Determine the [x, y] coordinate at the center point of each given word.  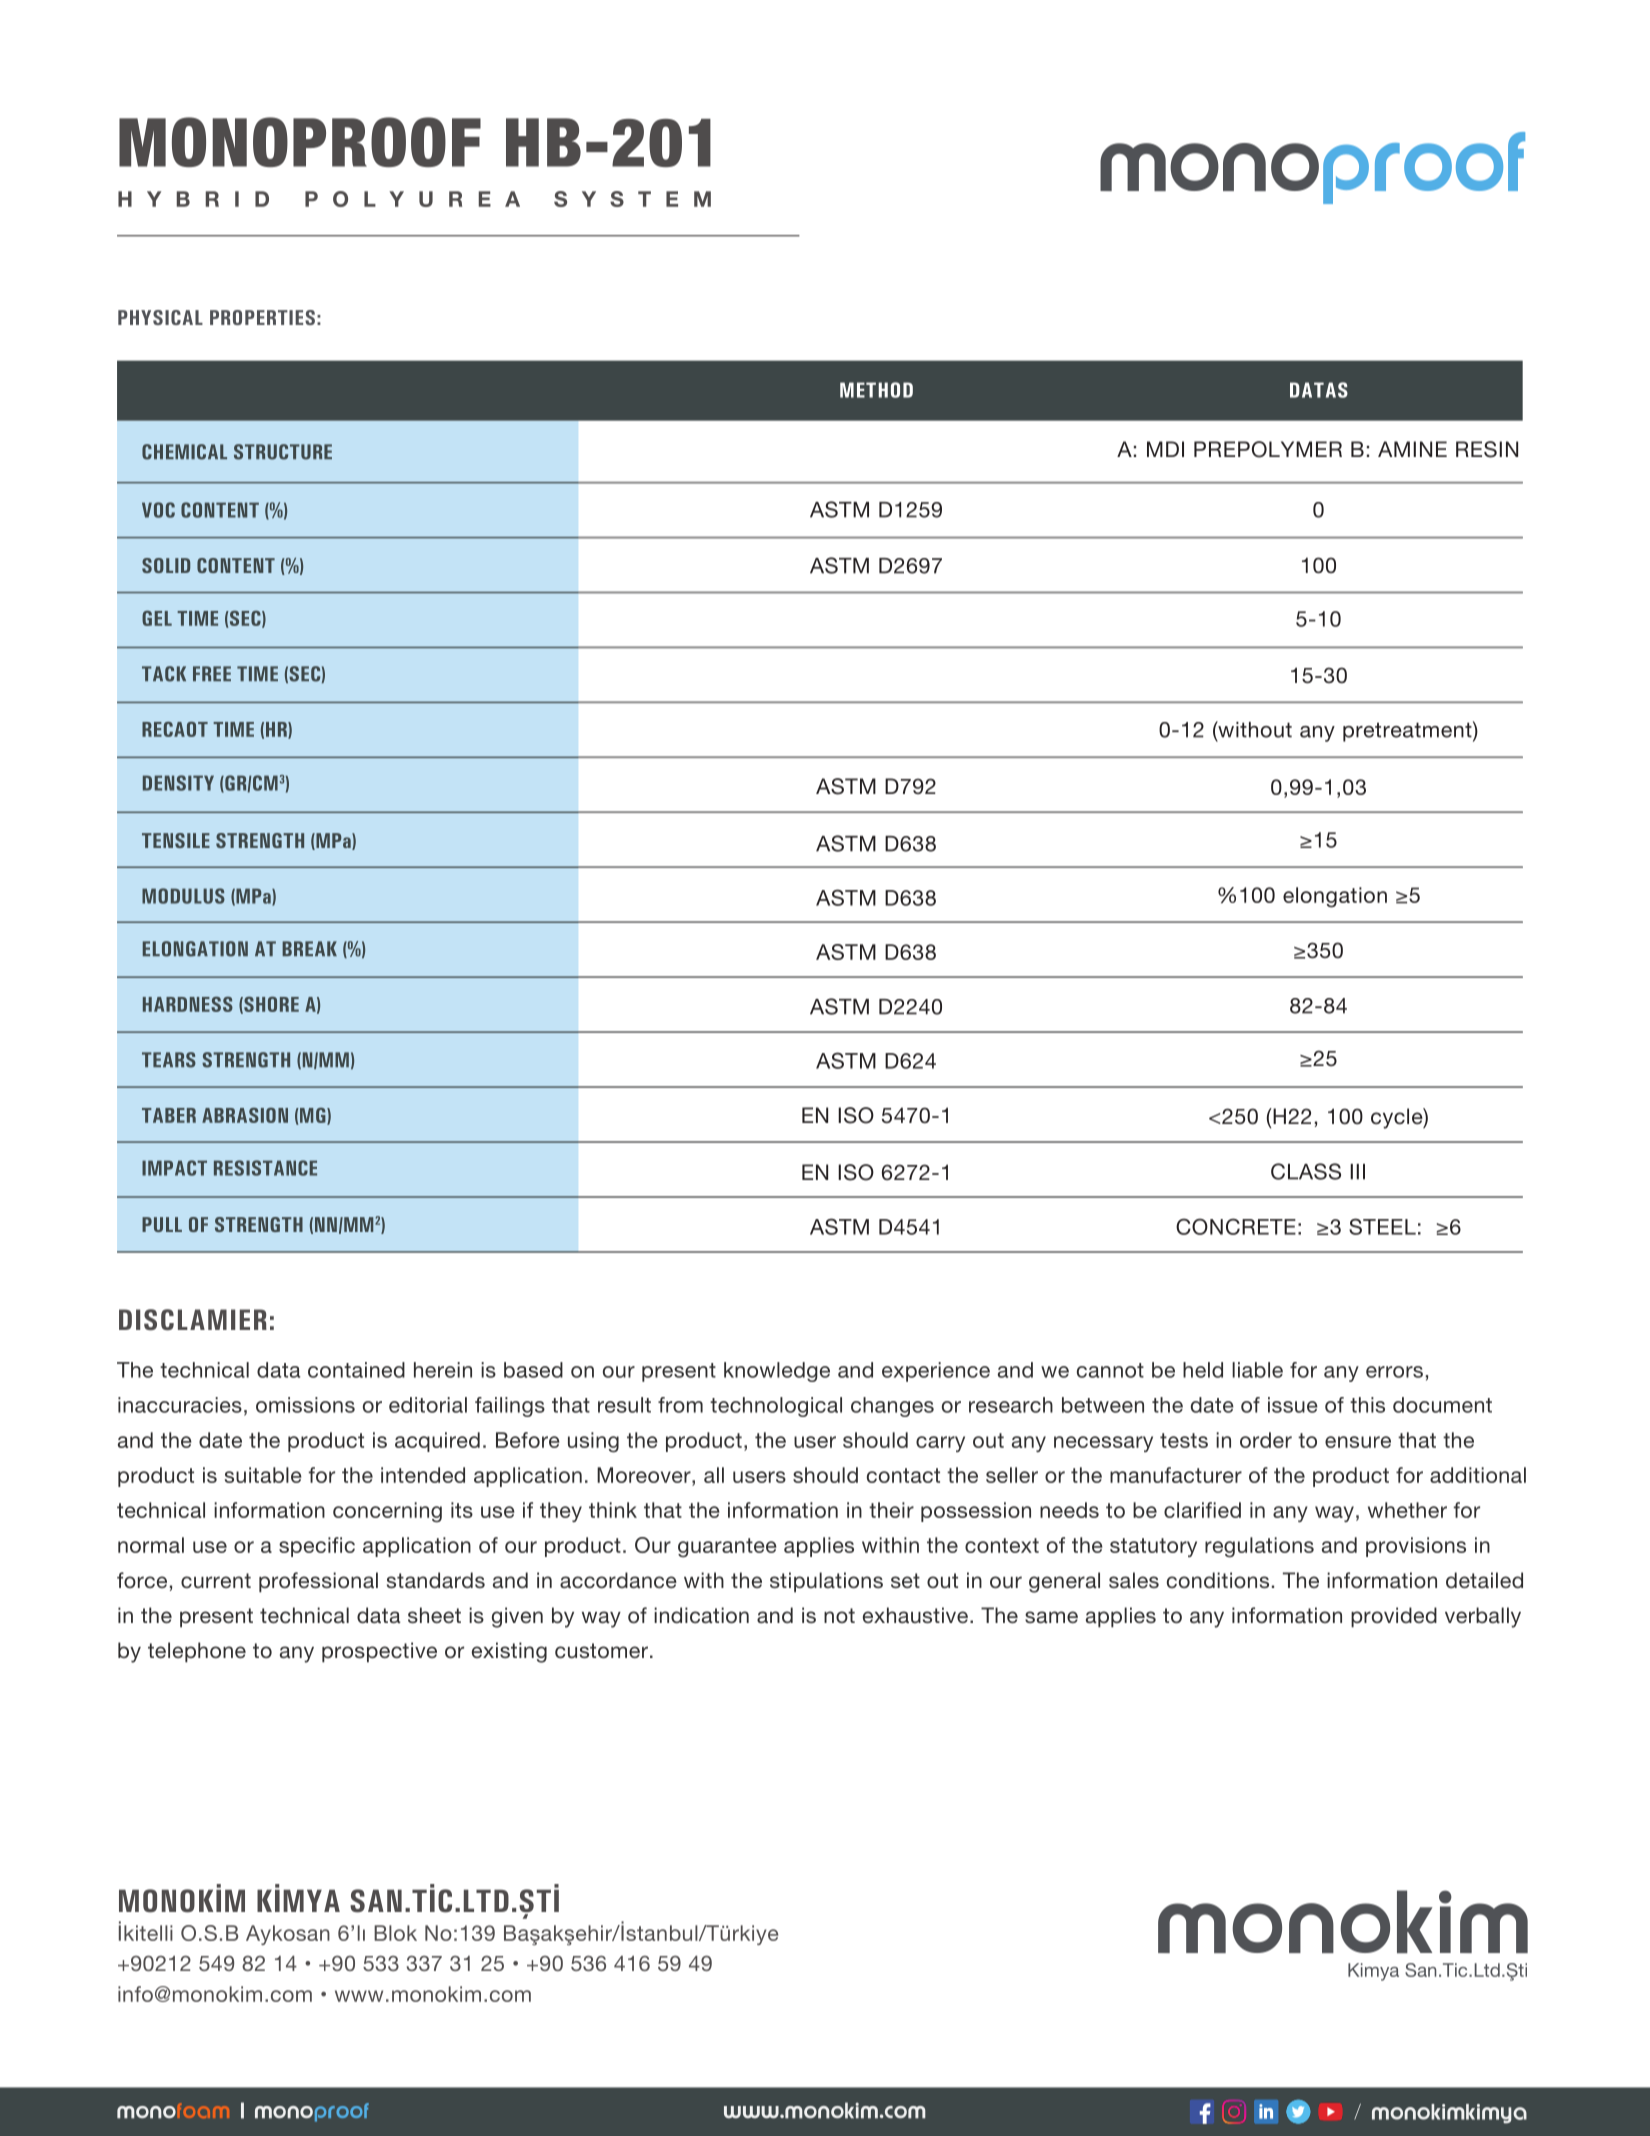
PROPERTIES [262, 317]
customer [601, 1650]
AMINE [1412, 449]
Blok [395, 1933]
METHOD [876, 390]
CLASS [1306, 1171]
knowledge [777, 1372]
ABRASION [245, 1115]
